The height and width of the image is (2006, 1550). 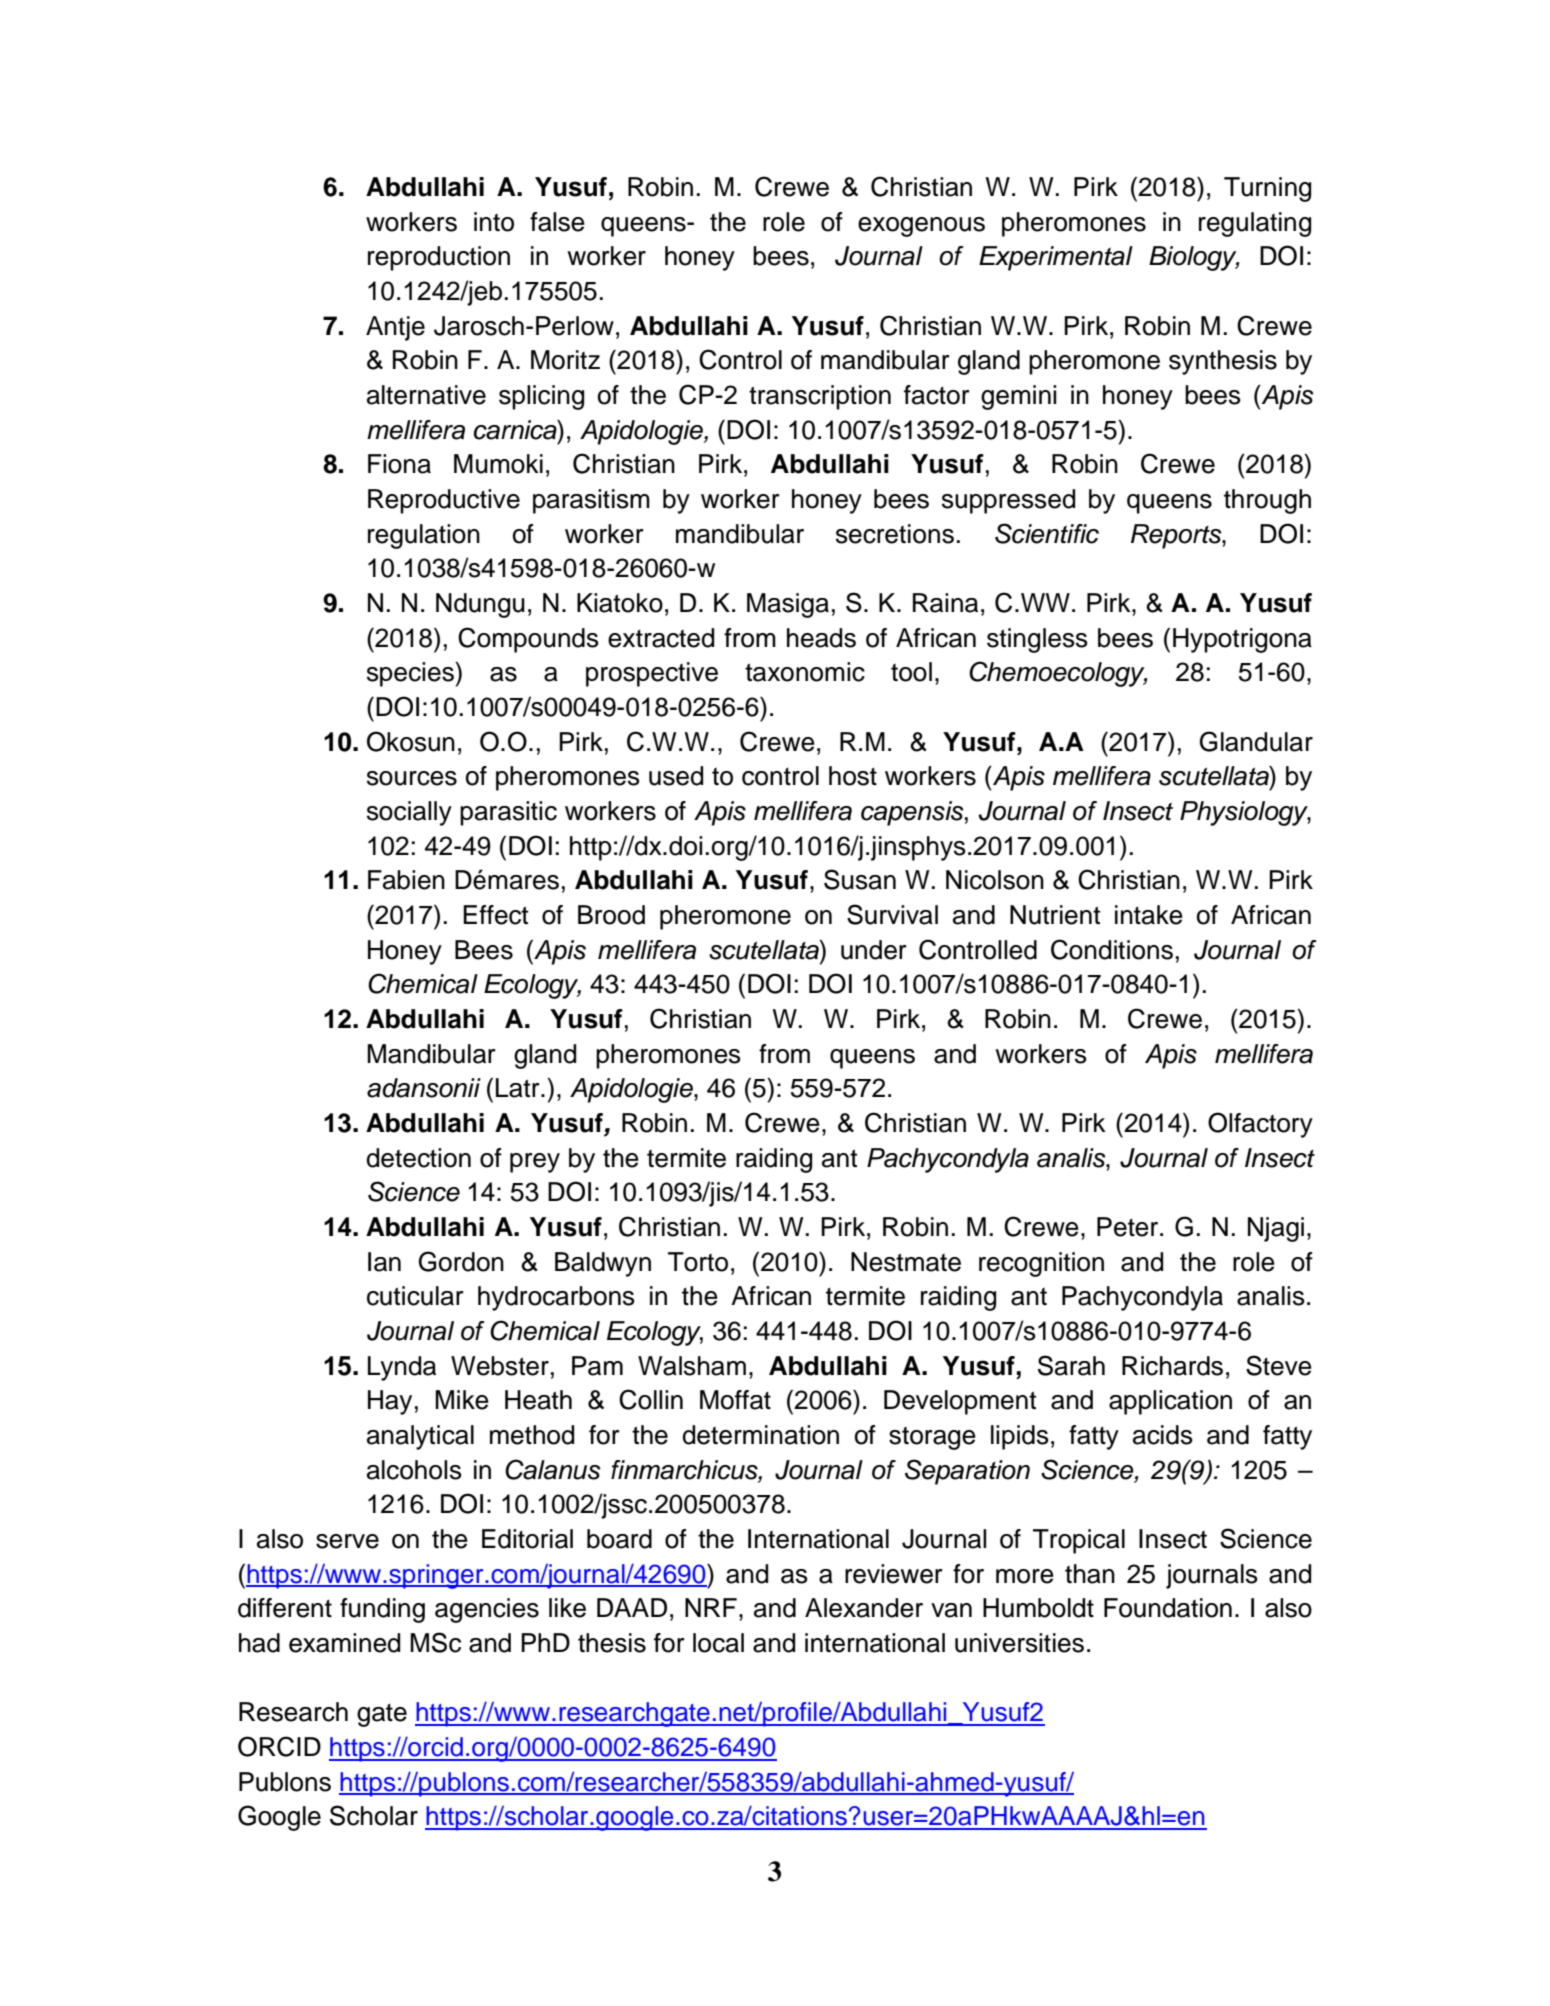 I want to click on regulating, so click(x=1255, y=224).
